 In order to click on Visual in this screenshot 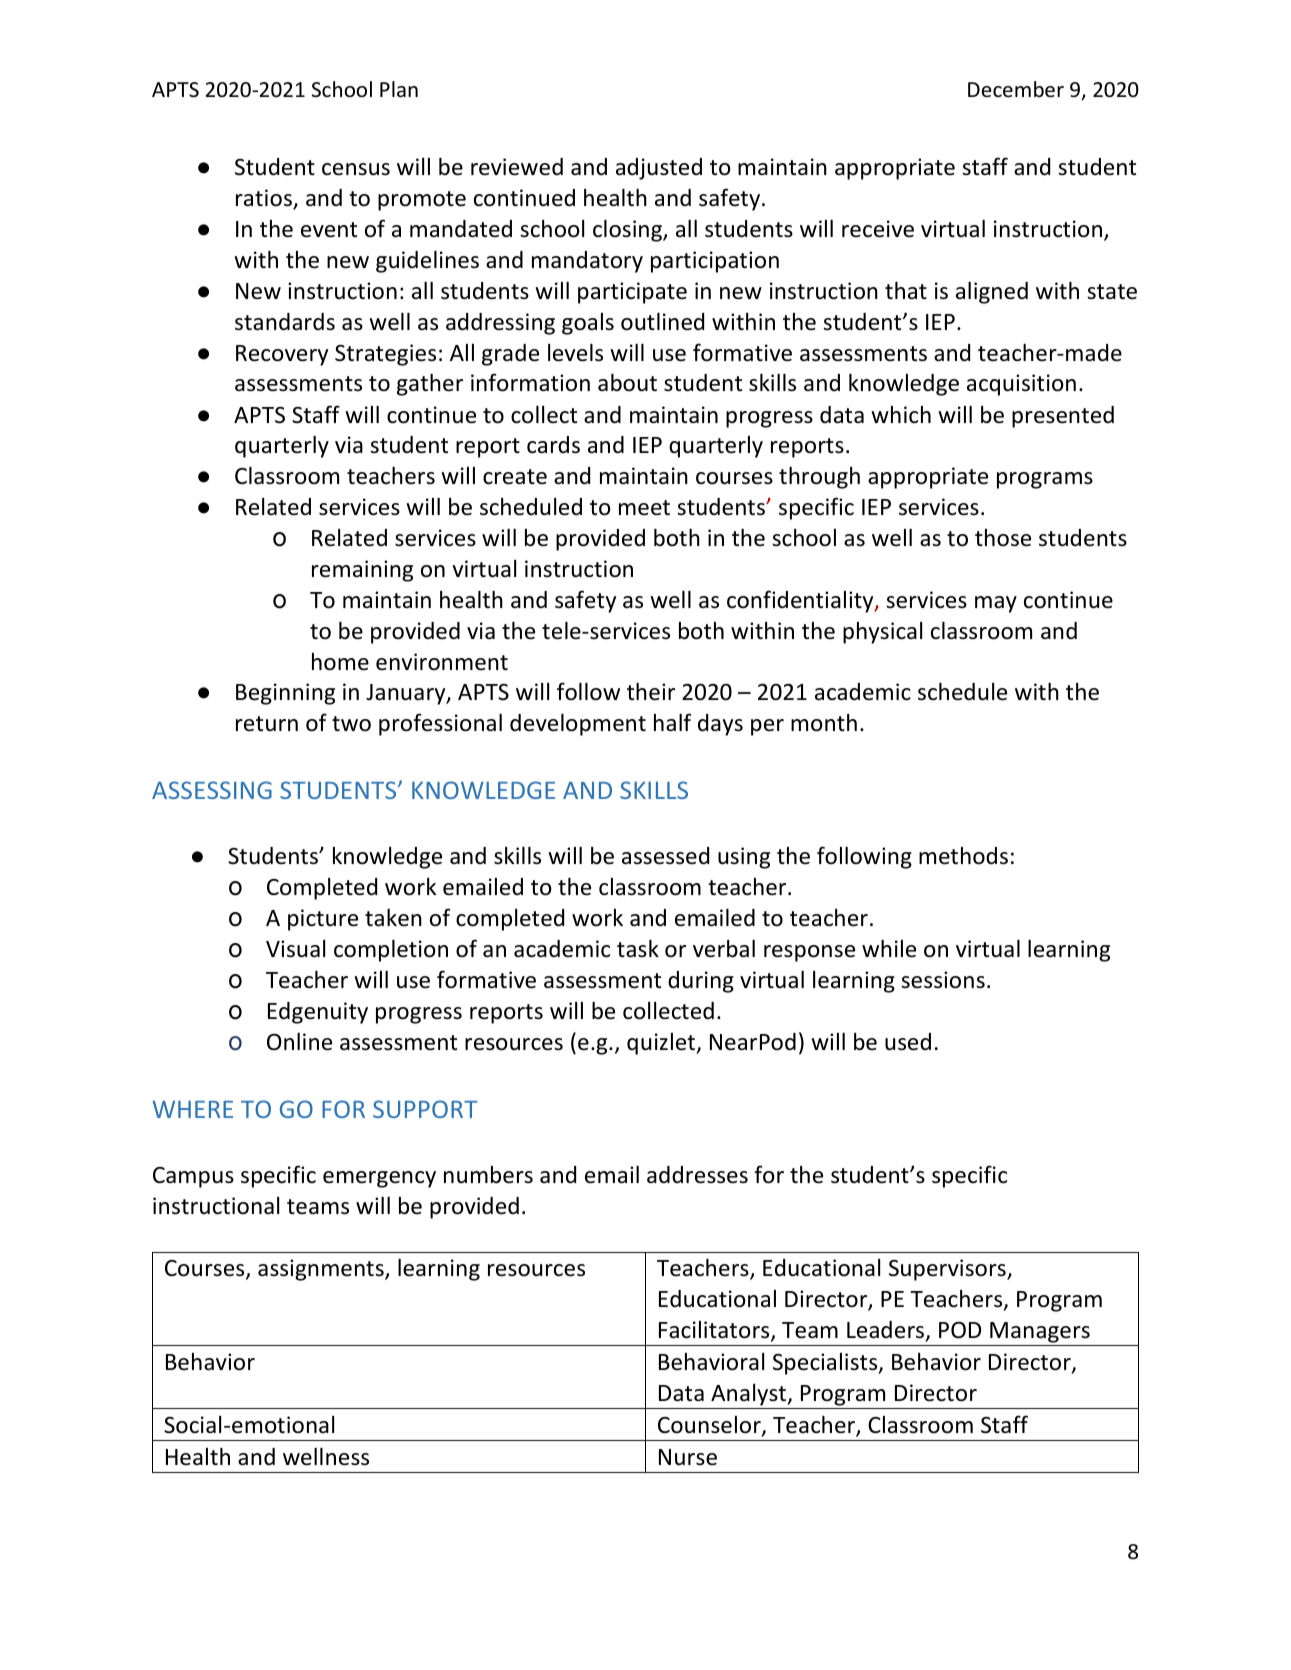, I will do `click(295, 949)`.
